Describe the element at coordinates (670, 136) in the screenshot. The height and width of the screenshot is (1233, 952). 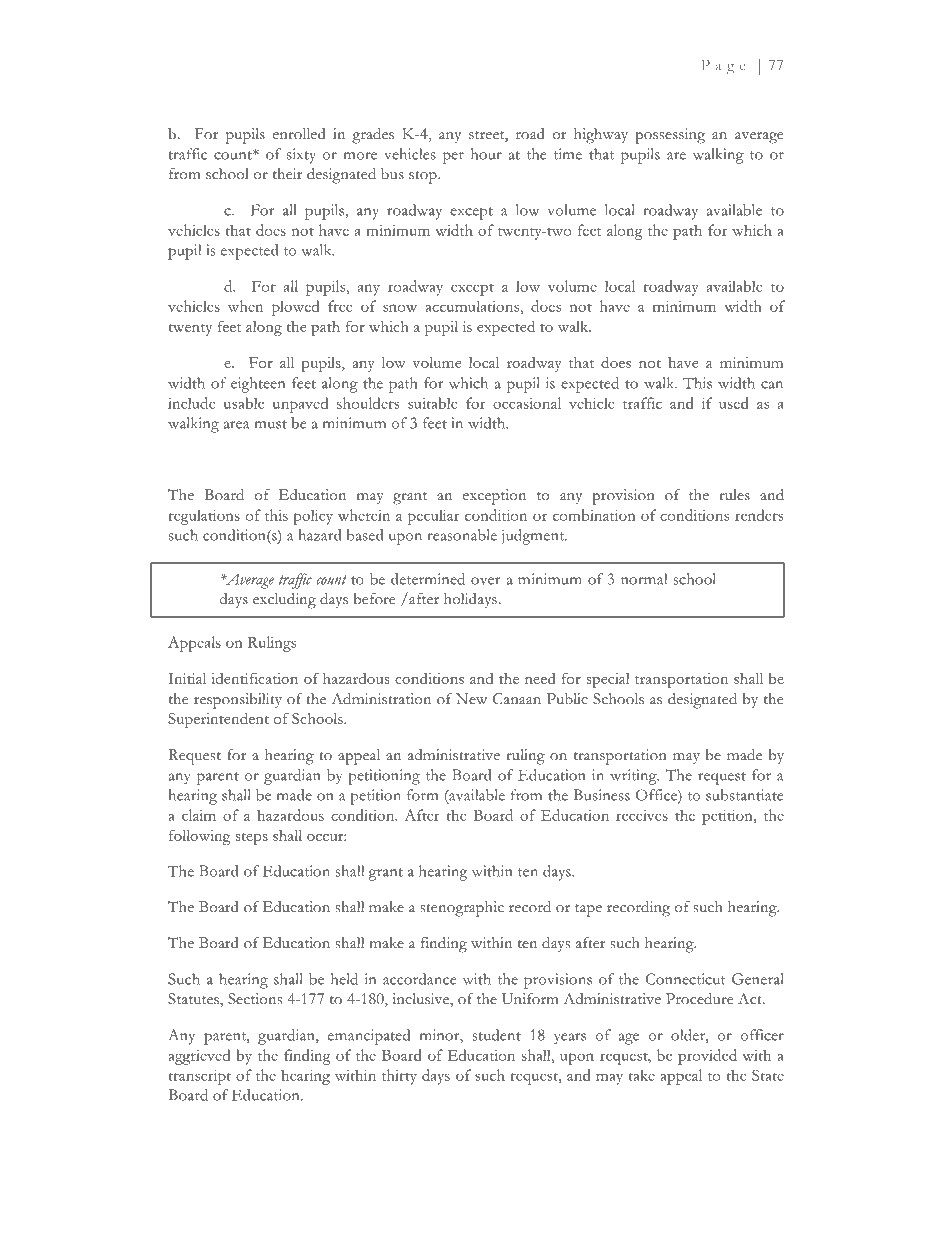
I see `possessing` at that location.
